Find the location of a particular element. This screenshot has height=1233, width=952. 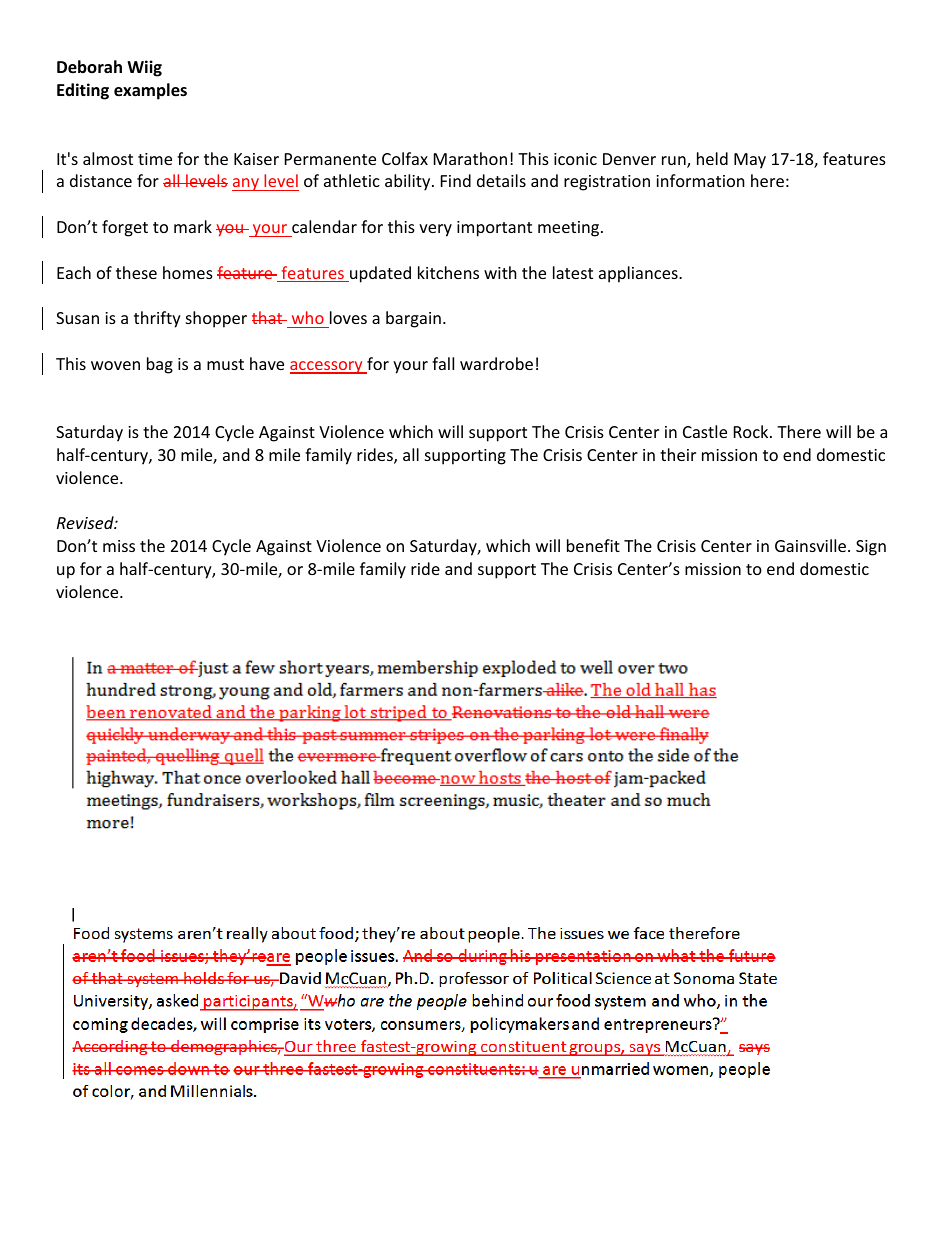

appliances is located at coordinates (639, 274).
